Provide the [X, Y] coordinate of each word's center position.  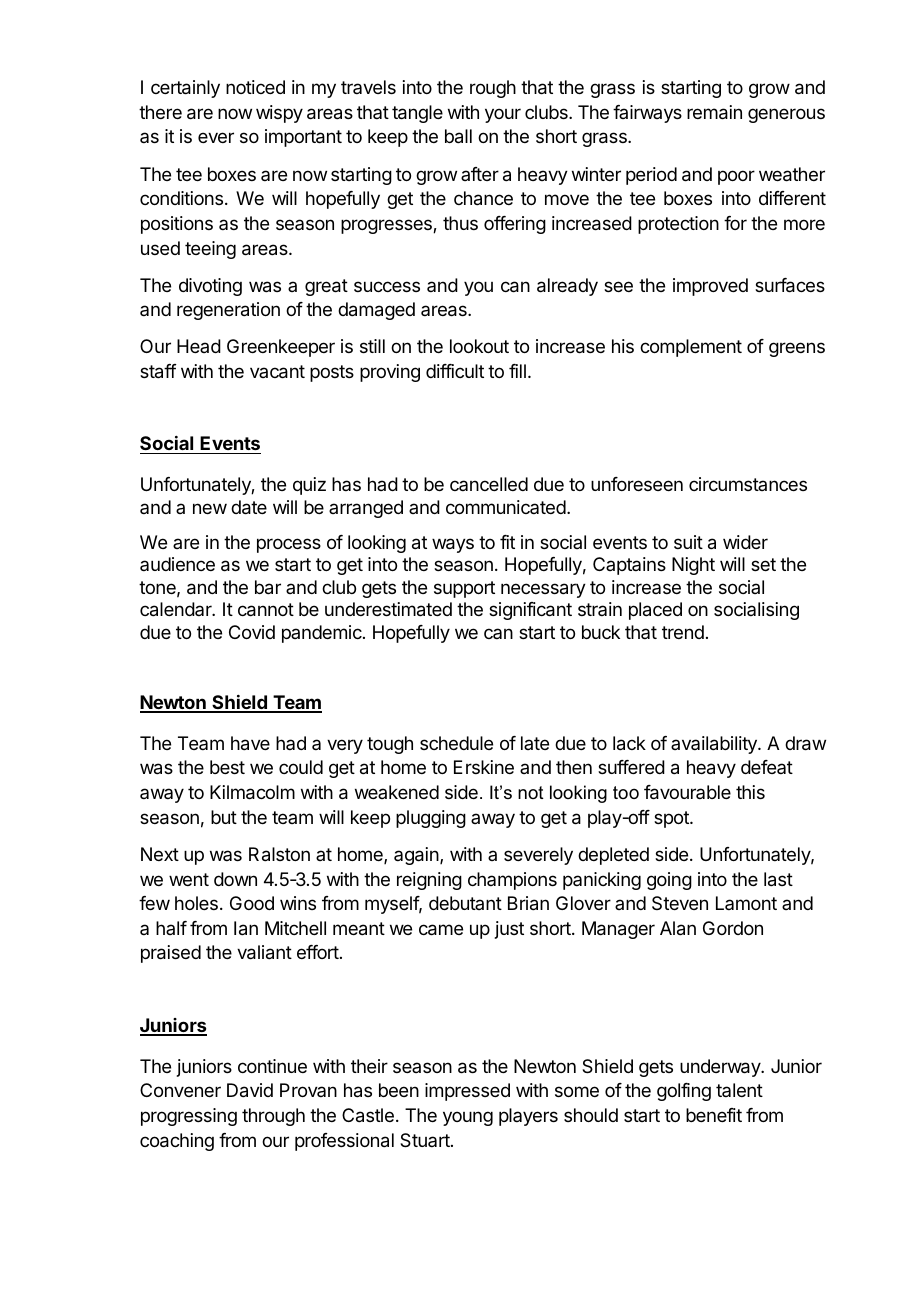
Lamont [746, 903]
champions [512, 881]
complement [691, 348]
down [235, 879]
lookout [479, 346]
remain [714, 112]
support [464, 589]
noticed [255, 87]
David [250, 1090]
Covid [252, 632]
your [503, 115]
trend [683, 632]
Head [199, 346]
